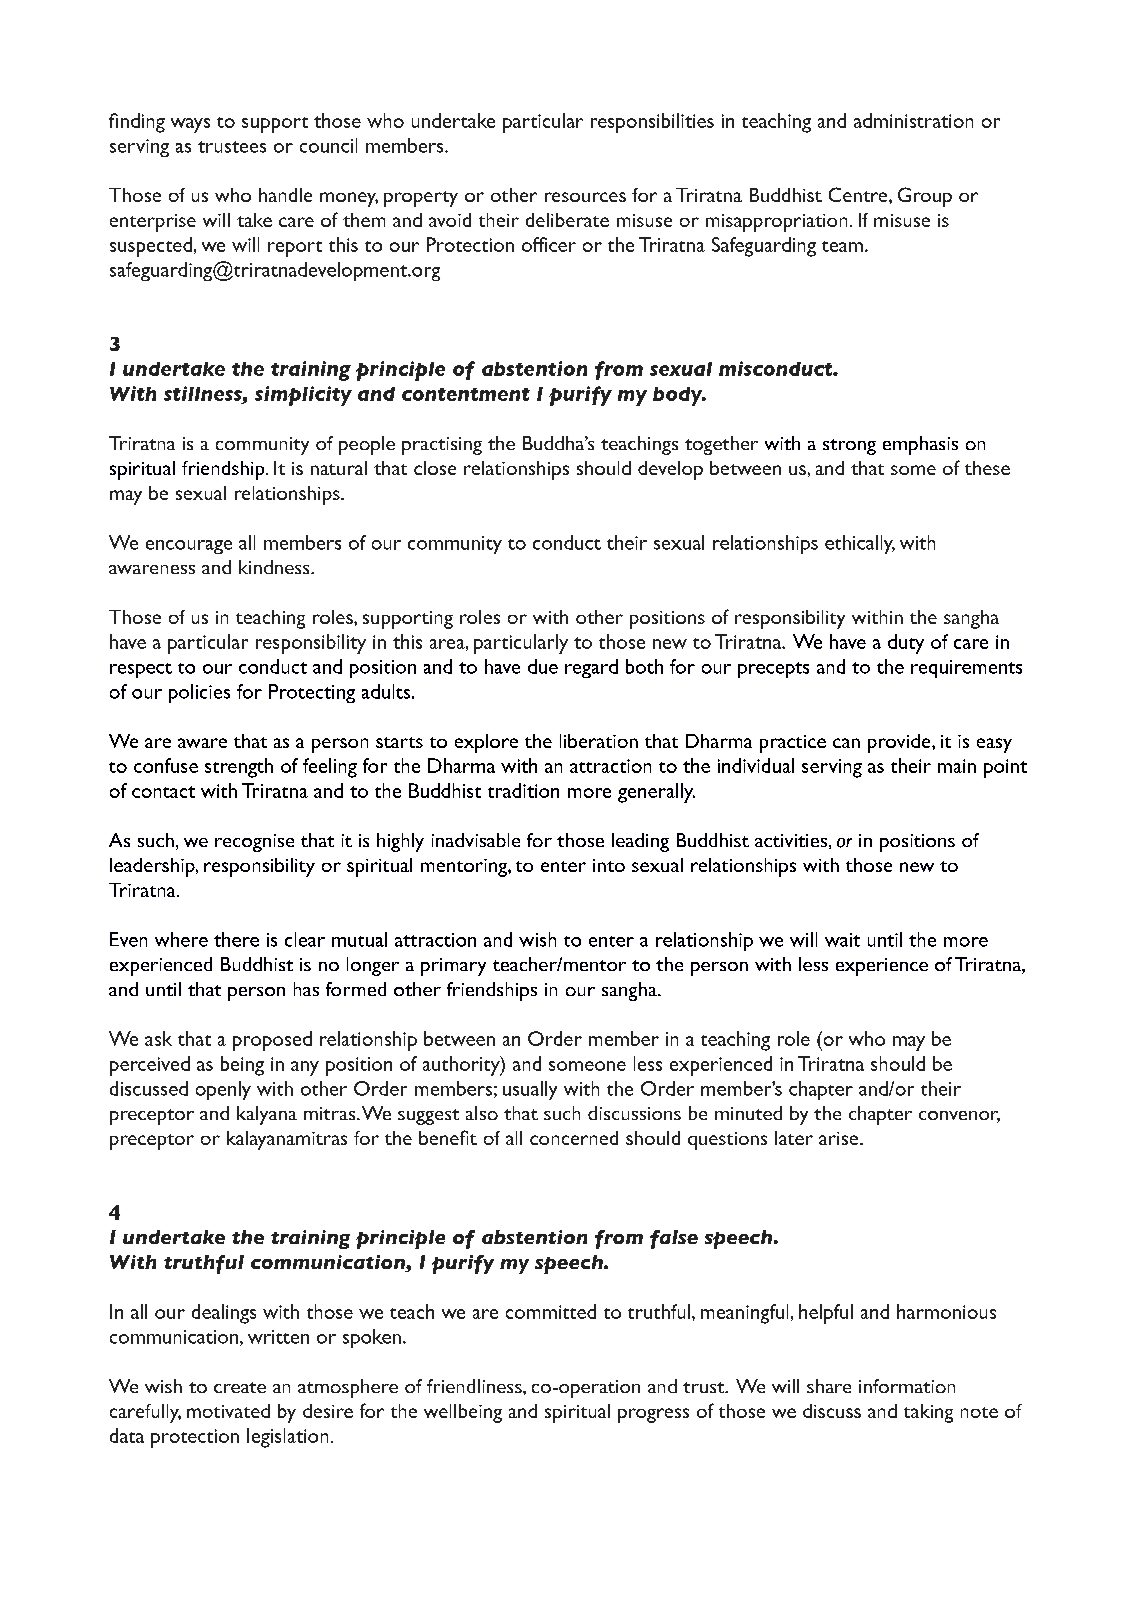 The image size is (1137, 1607). I want to click on administration, so click(913, 120).
